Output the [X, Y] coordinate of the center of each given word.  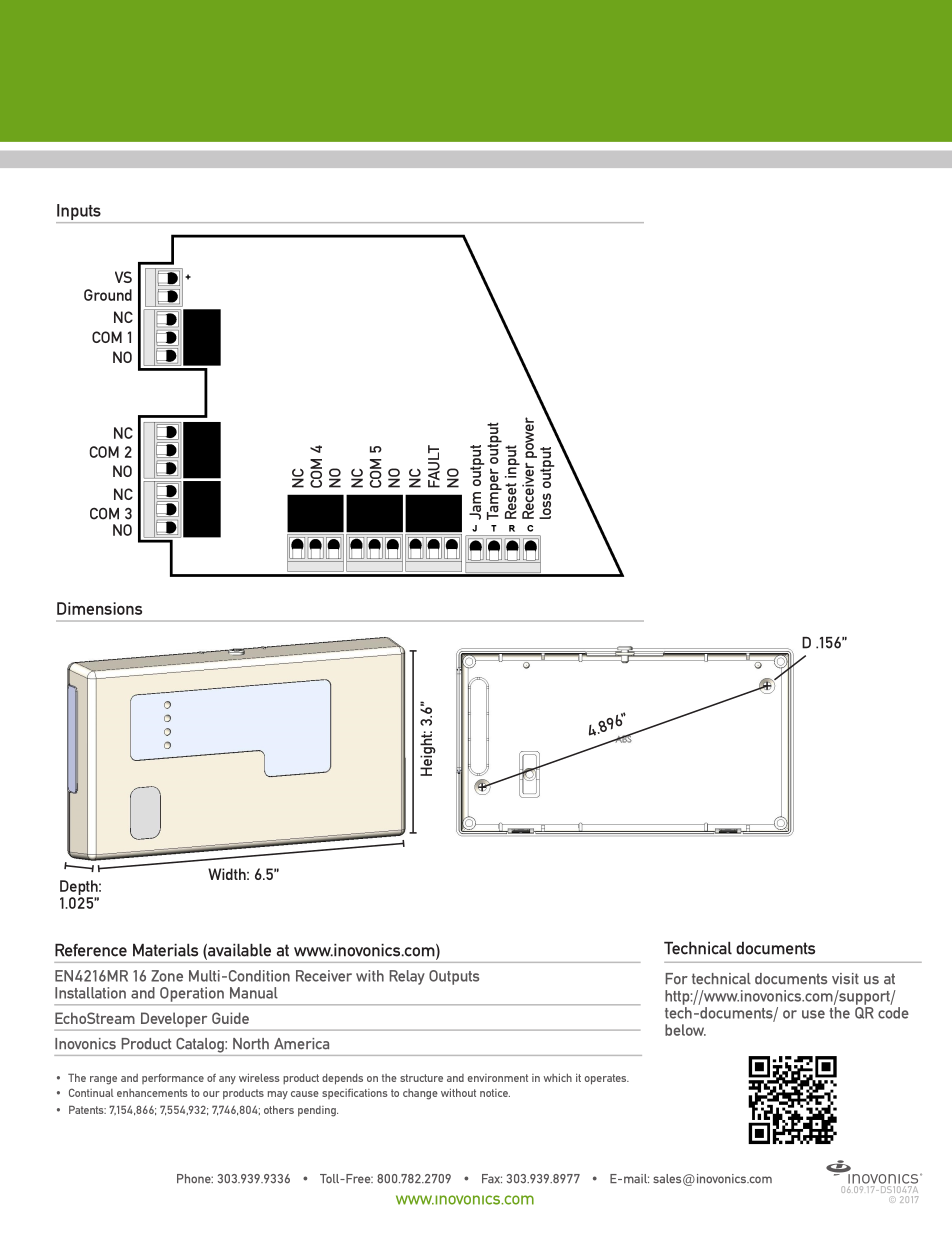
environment [498, 1078]
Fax [492, 1179]
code [893, 1013]
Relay [407, 977]
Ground [108, 295]
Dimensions [99, 608]
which [557, 1077]
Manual [254, 993]
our [211, 1094]
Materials [165, 950]
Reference [91, 950]
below [685, 1030]
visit [845, 979]
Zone [167, 976]
